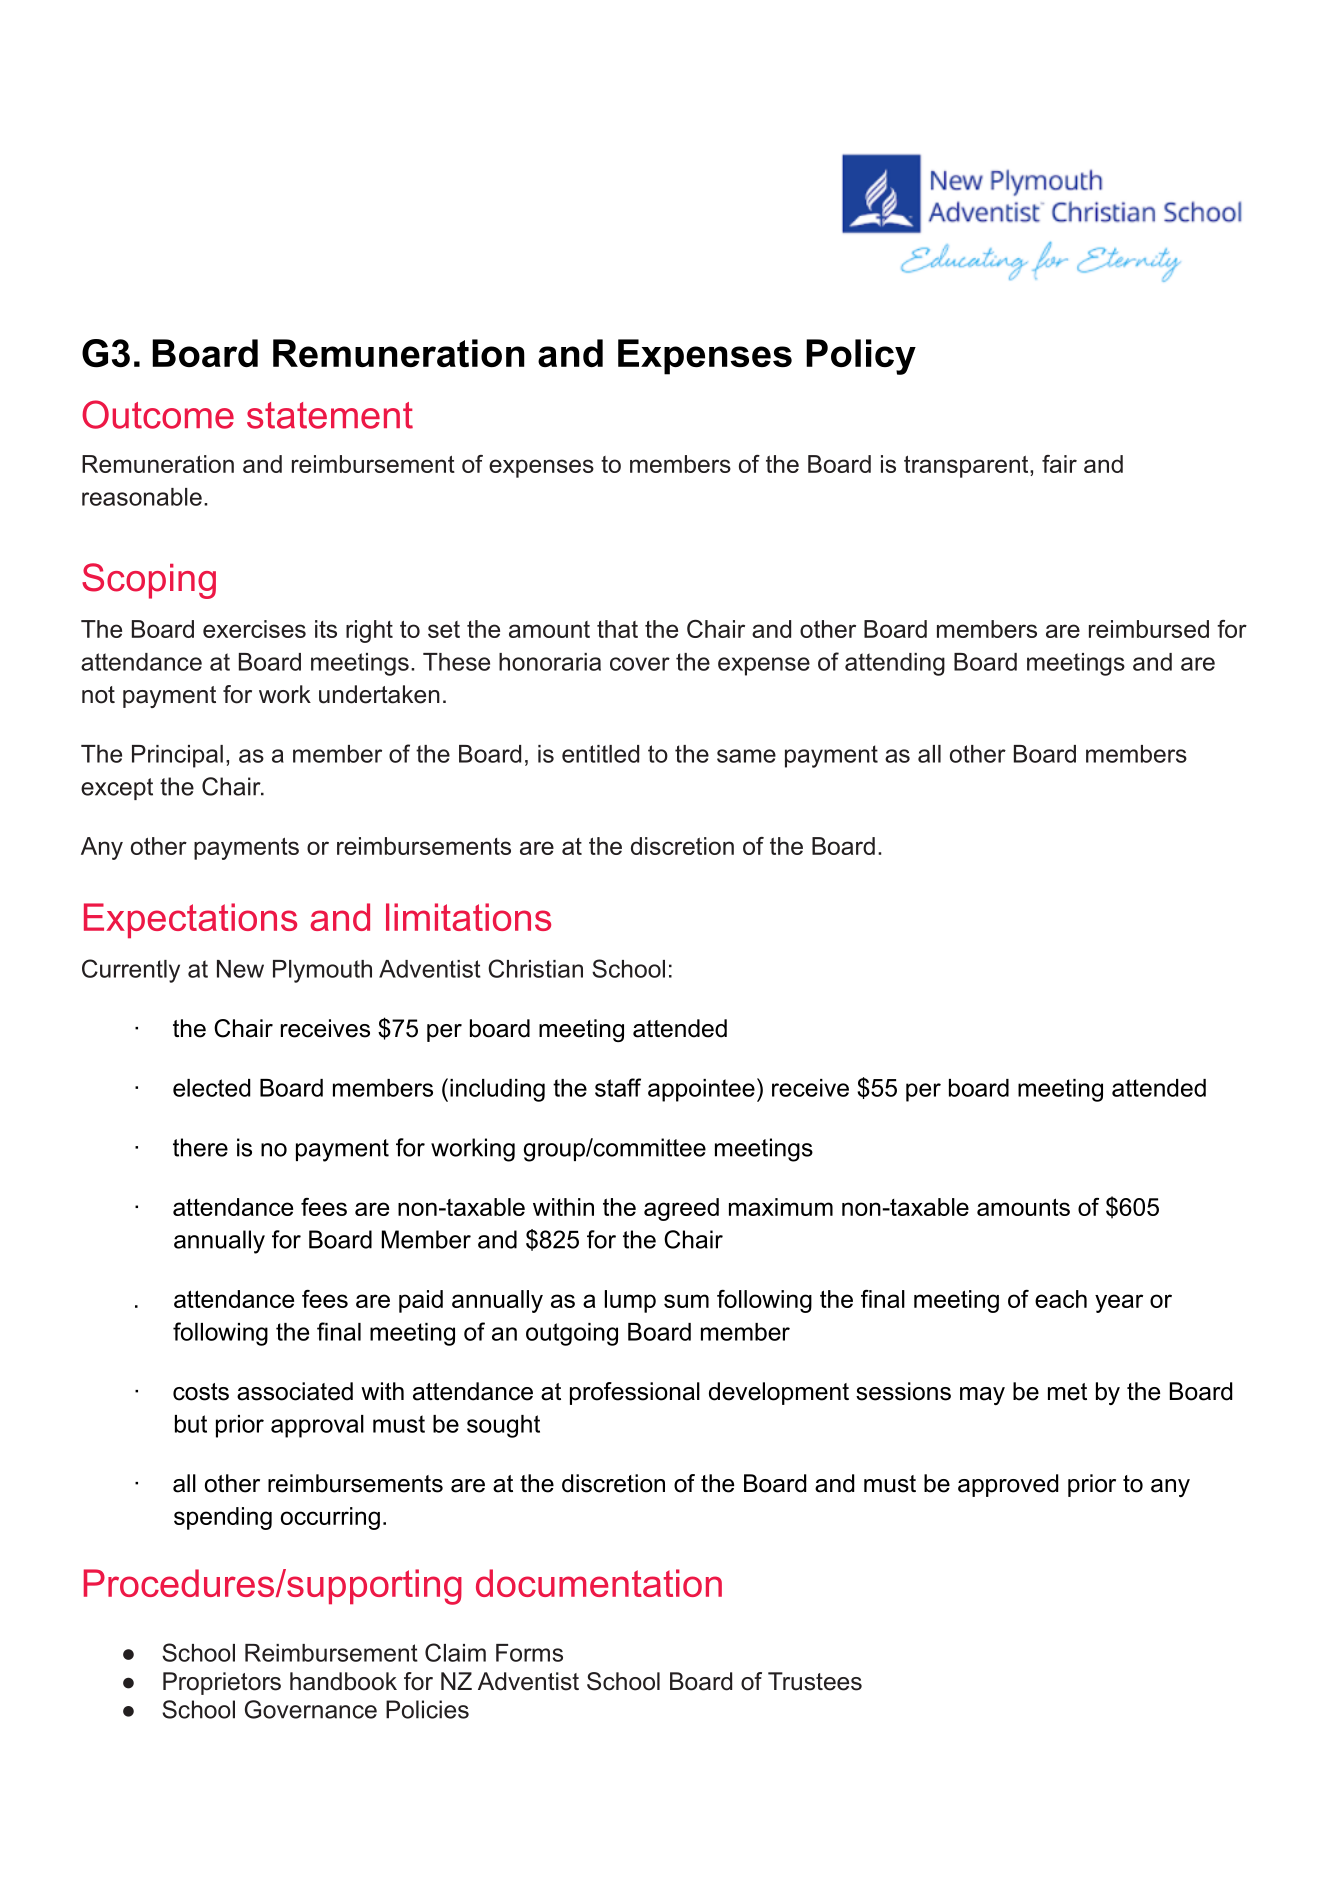  Describe the element at coordinates (861, 357) in the document. I see `Policy` at that location.
